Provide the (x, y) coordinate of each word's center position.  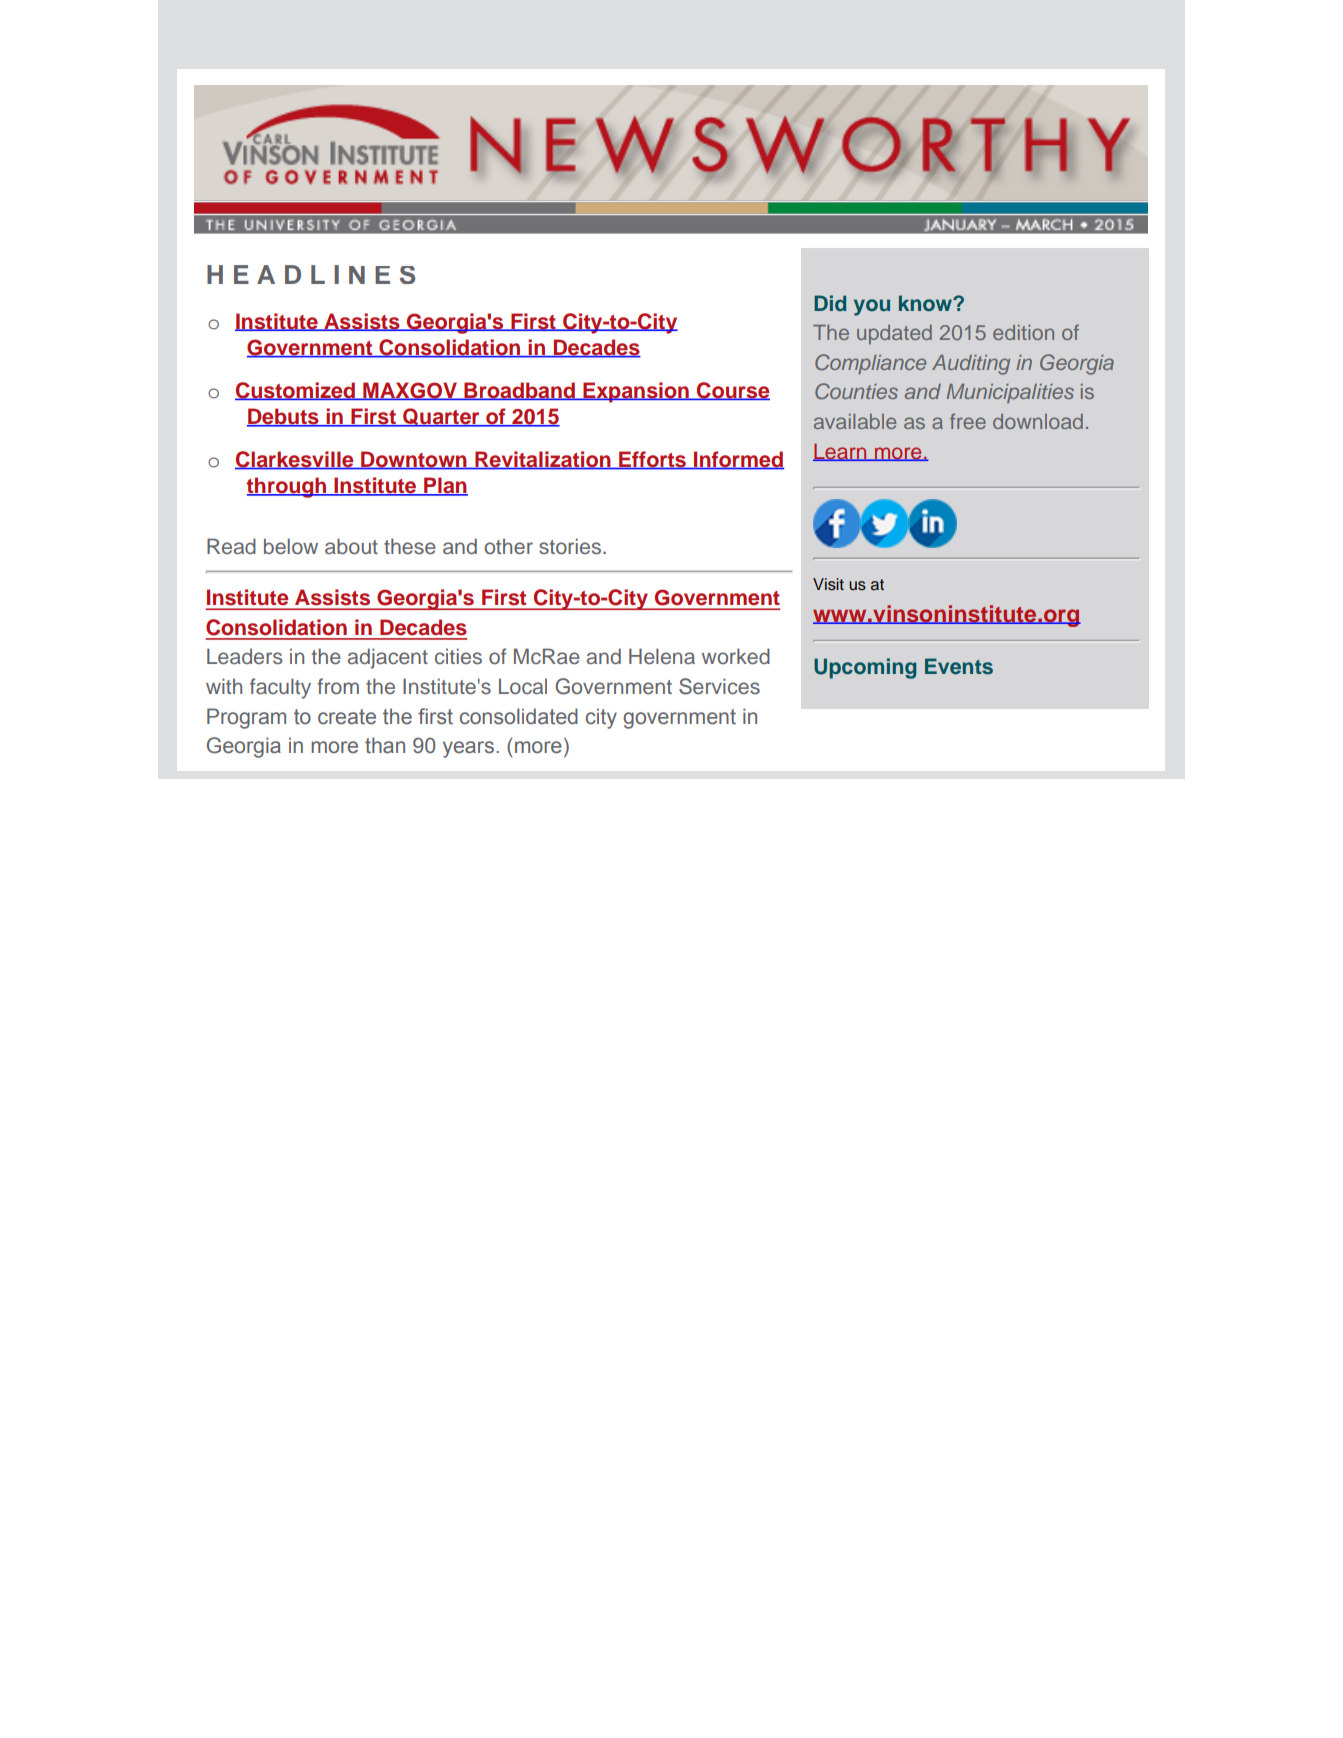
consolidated (519, 716)
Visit (828, 584)
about (351, 546)
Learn (841, 452)
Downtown (414, 460)
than (385, 745)
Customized (296, 391)
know (926, 303)
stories (570, 546)
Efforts (652, 460)
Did (830, 303)
